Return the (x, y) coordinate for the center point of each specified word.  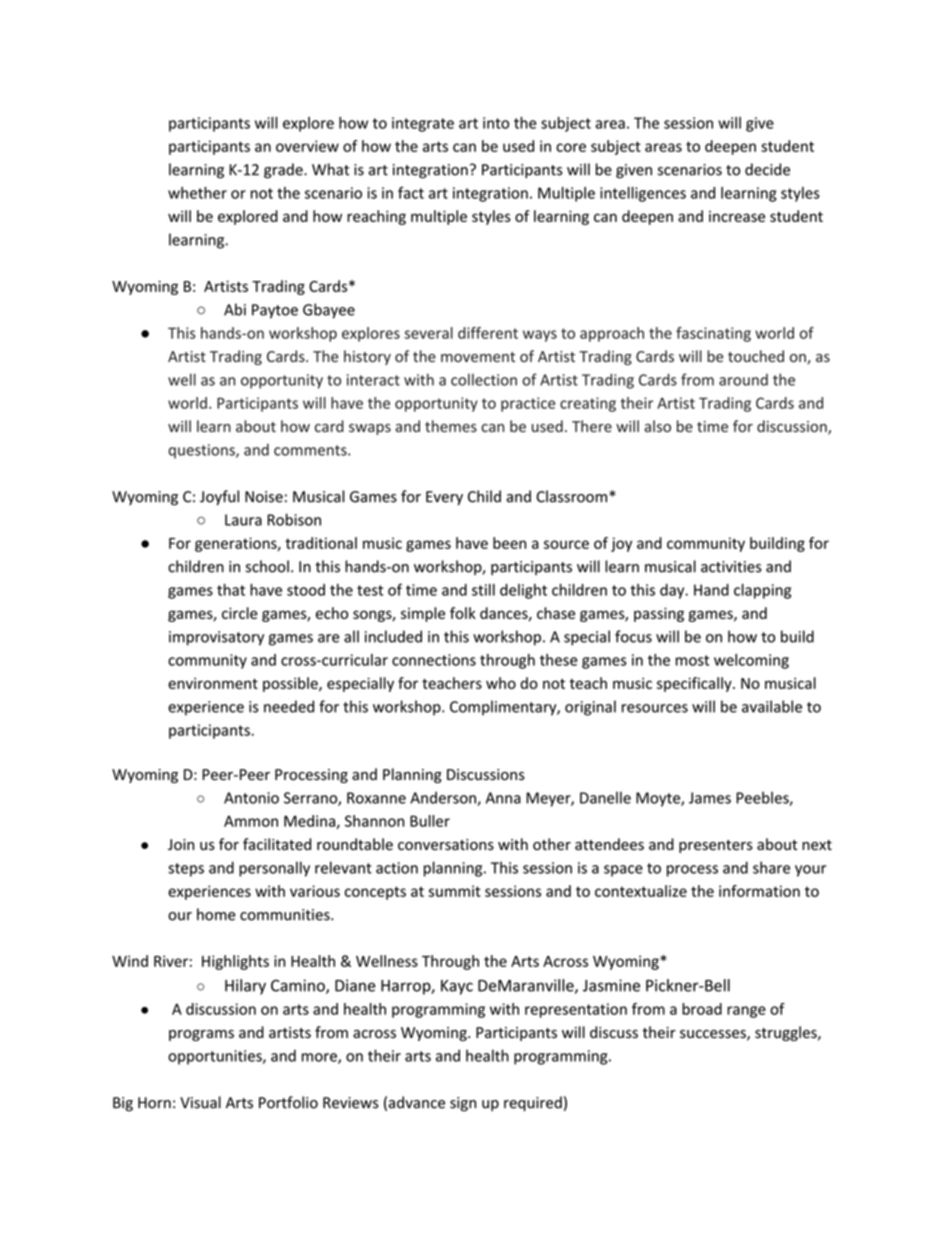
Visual (200, 1102)
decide (767, 169)
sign (463, 1104)
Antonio (251, 798)
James (710, 798)
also (657, 426)
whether (197, 193)
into (496, 123)
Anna (503, 798)
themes (451, 426)
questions (202, 451)
